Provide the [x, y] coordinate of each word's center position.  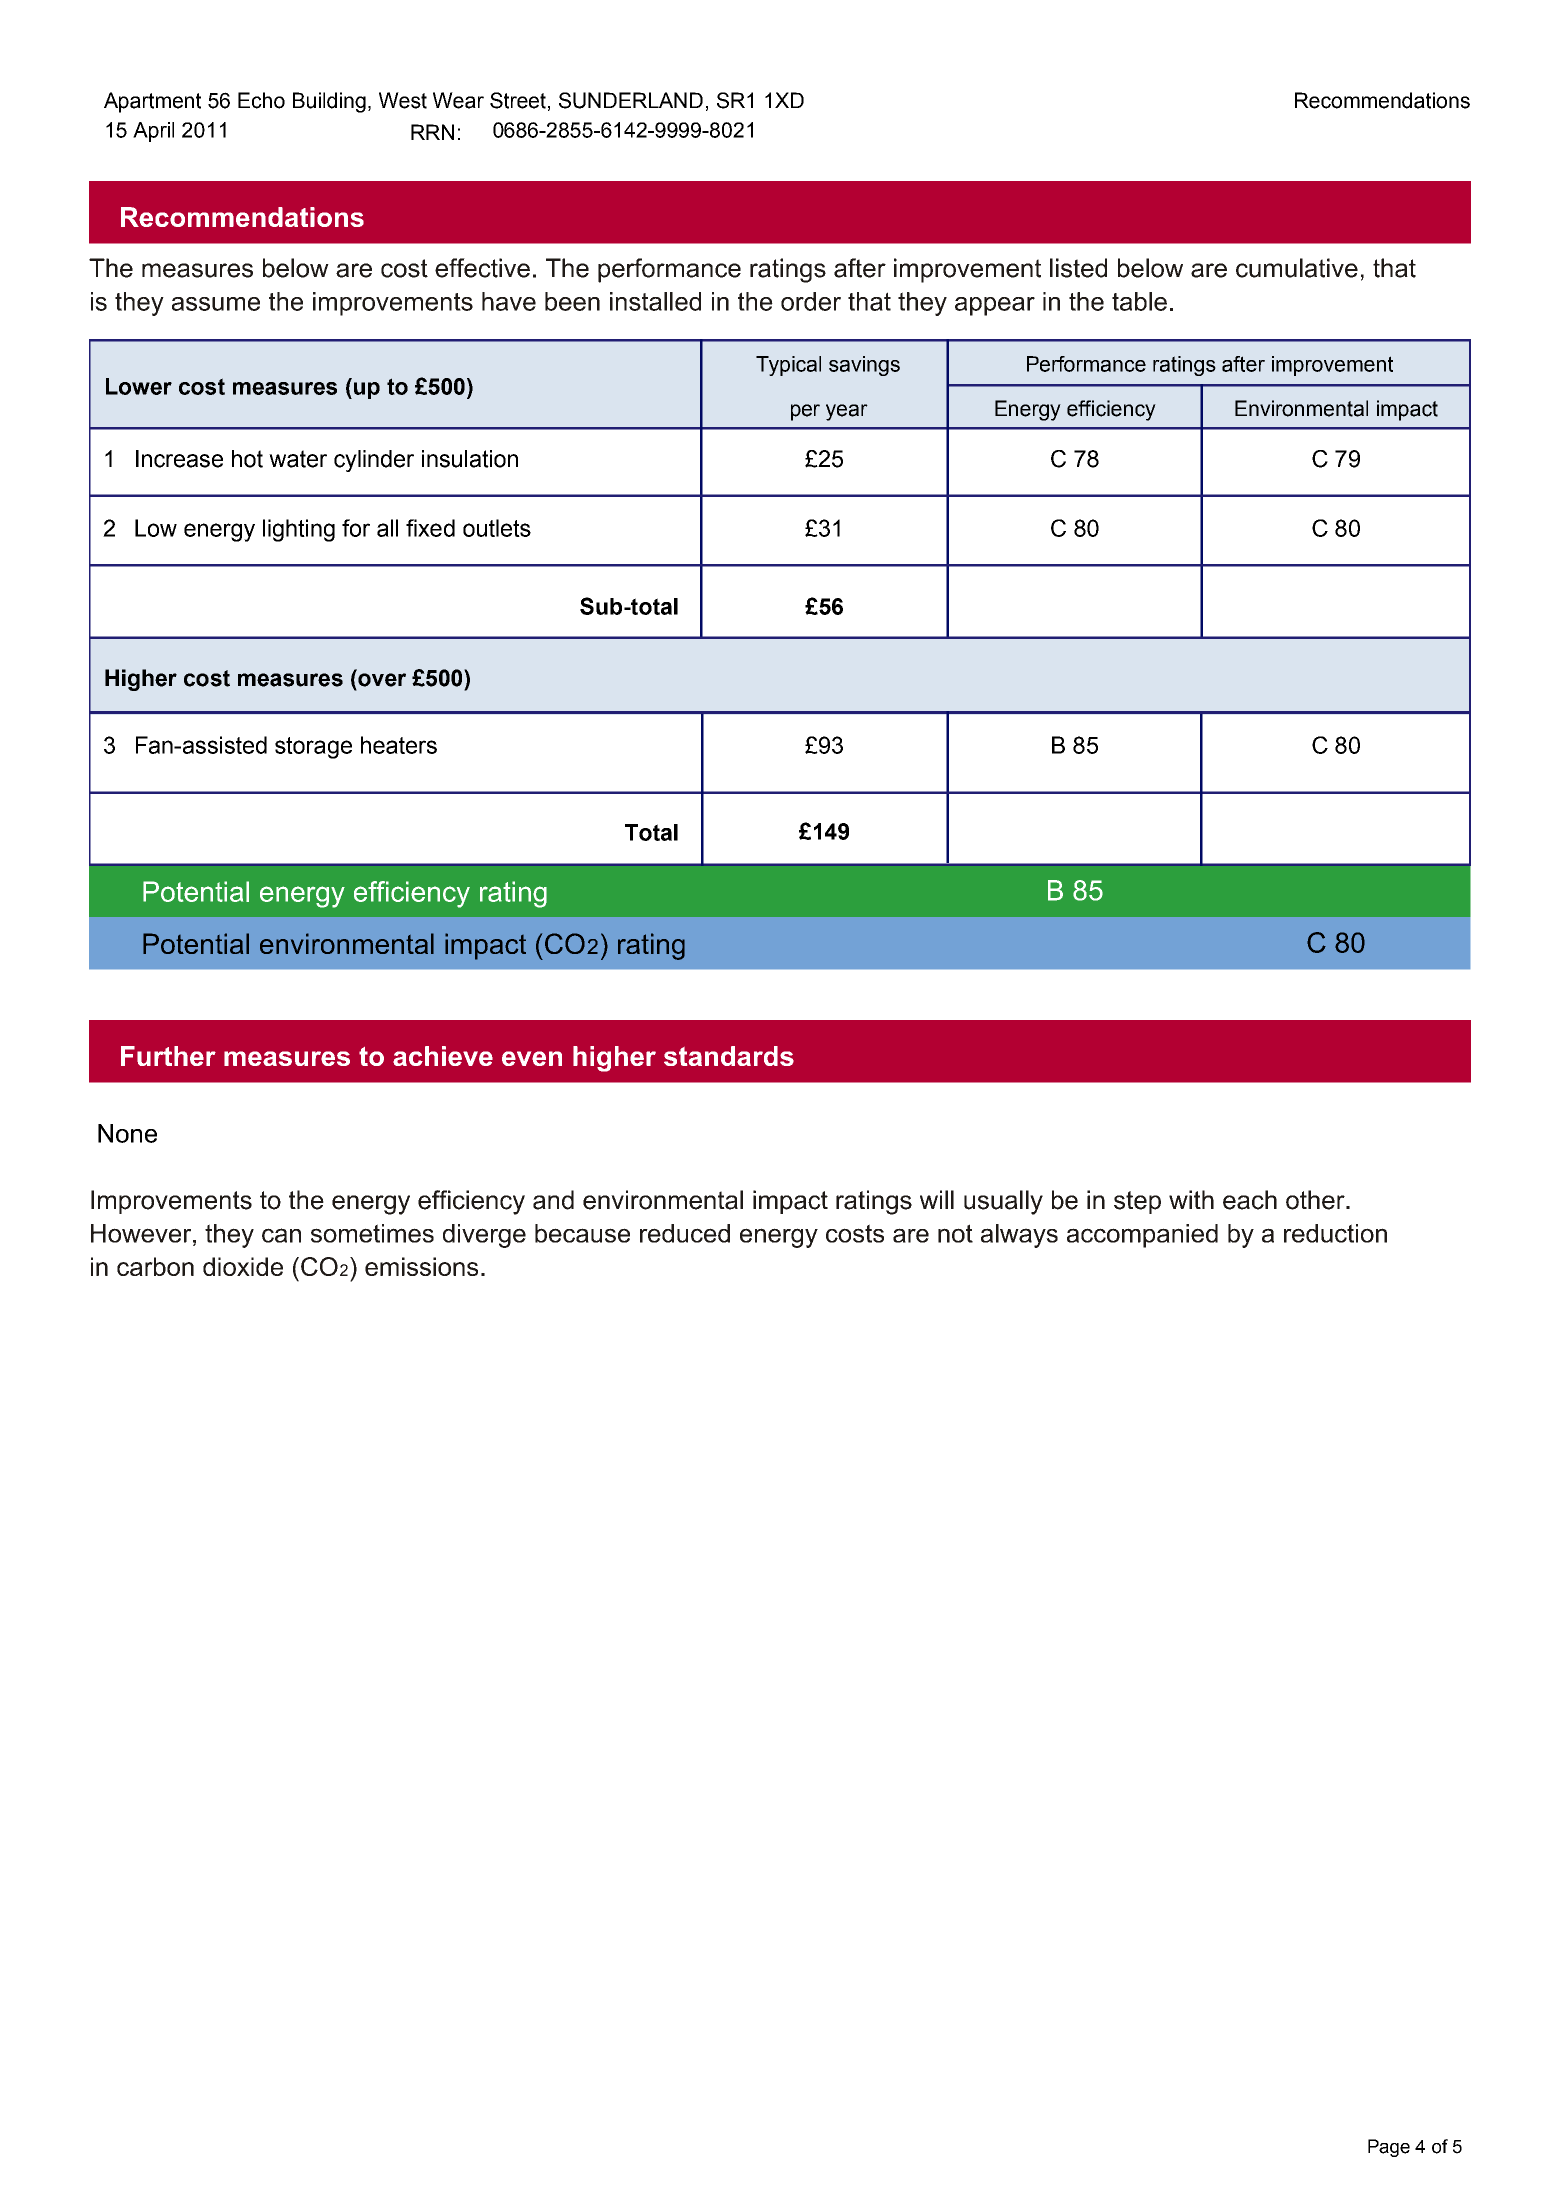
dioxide [243, 1266]
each [1250, 1200]
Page [1389, 2148]
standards [729, 1056]
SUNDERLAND [631, 100]
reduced [685, 1233]
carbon [155, 1266]
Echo [261, 100]
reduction [1335, 1233]
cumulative [1297, 268]
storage [313, 748]
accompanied [1142, 1236]
